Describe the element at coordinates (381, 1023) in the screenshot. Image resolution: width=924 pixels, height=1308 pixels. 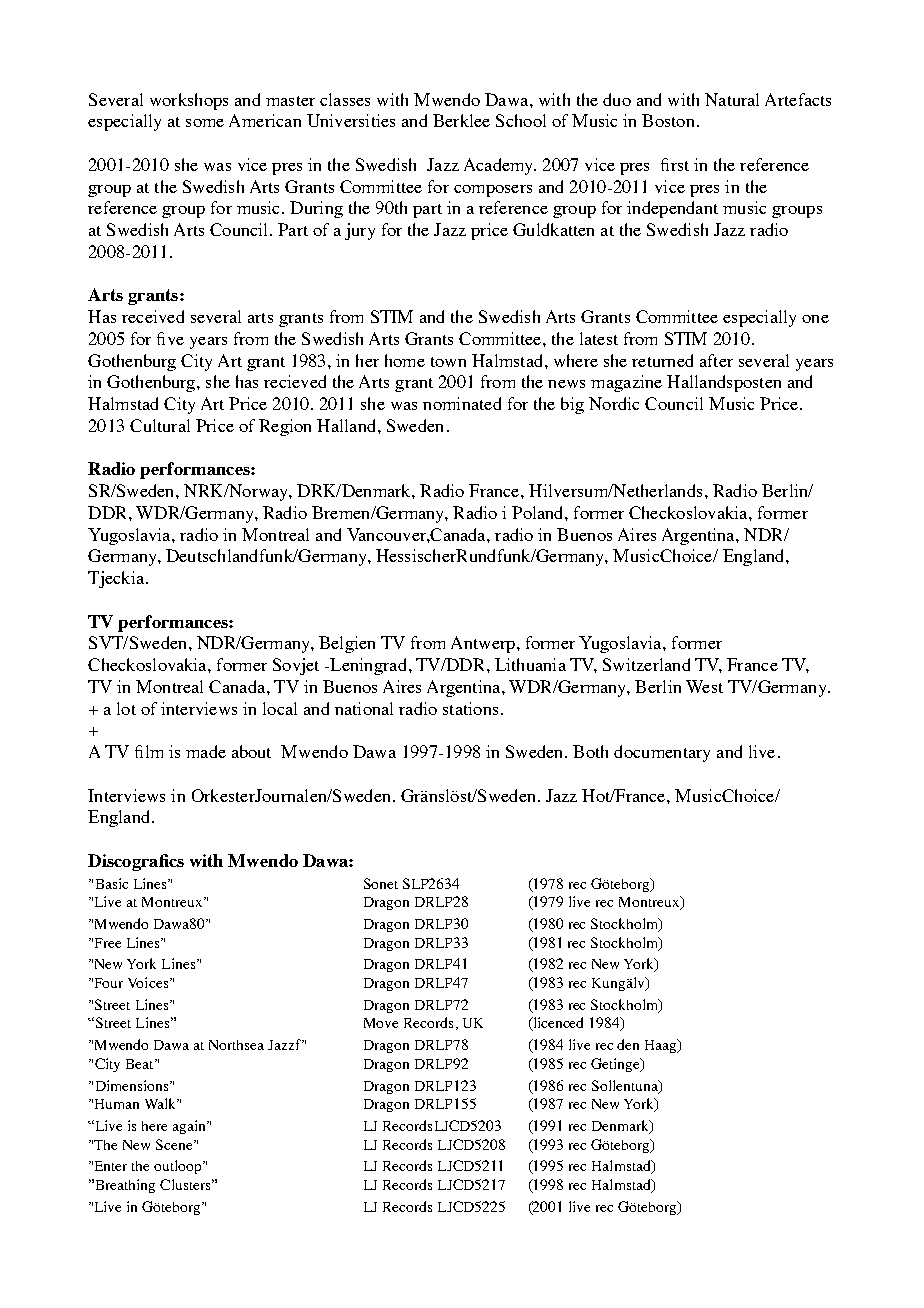
I see `Move` at that location.
